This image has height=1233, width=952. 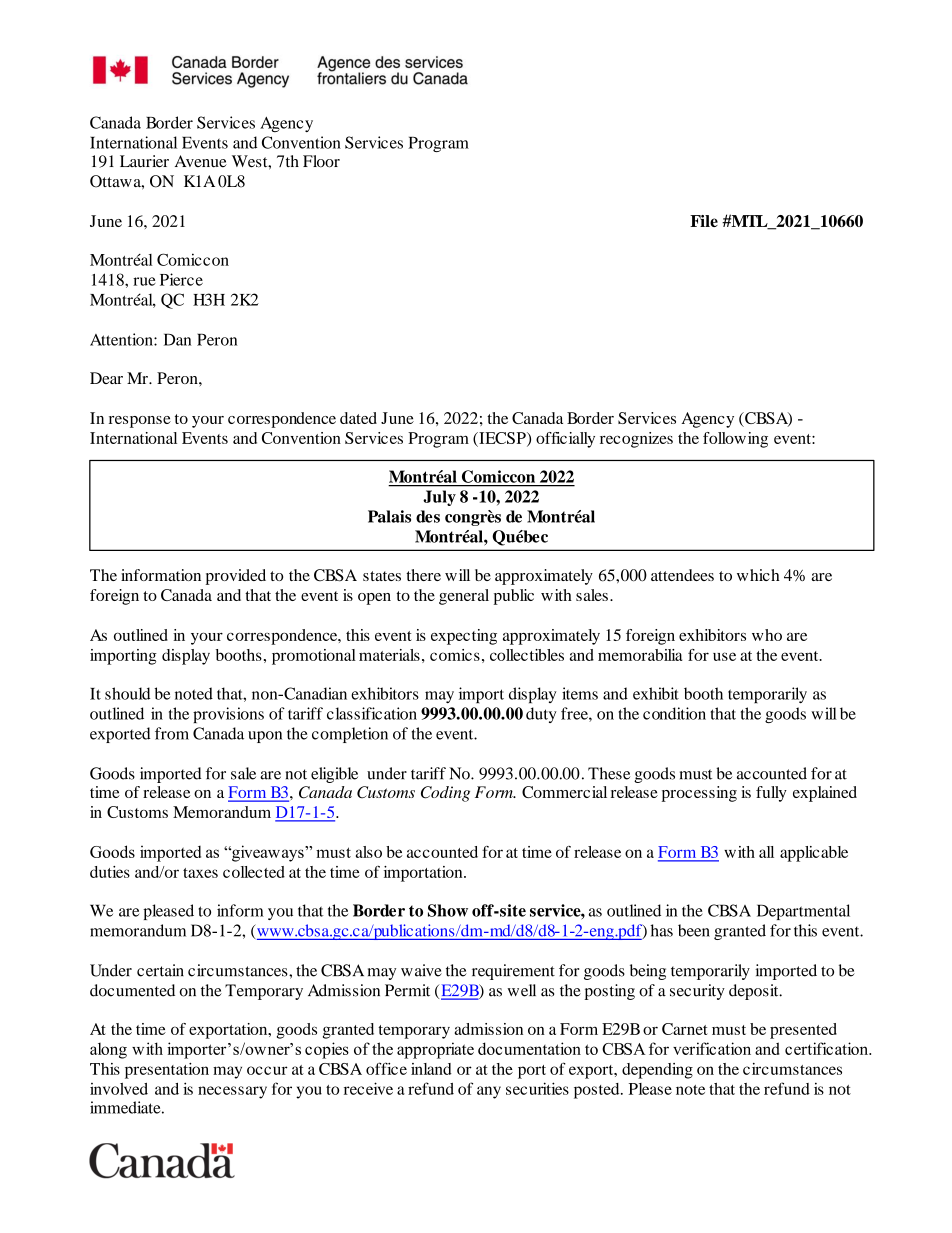 What do you see at coordinates (712, 1048) in the image?
I see `verification` at bounding box center [712, 1048].
